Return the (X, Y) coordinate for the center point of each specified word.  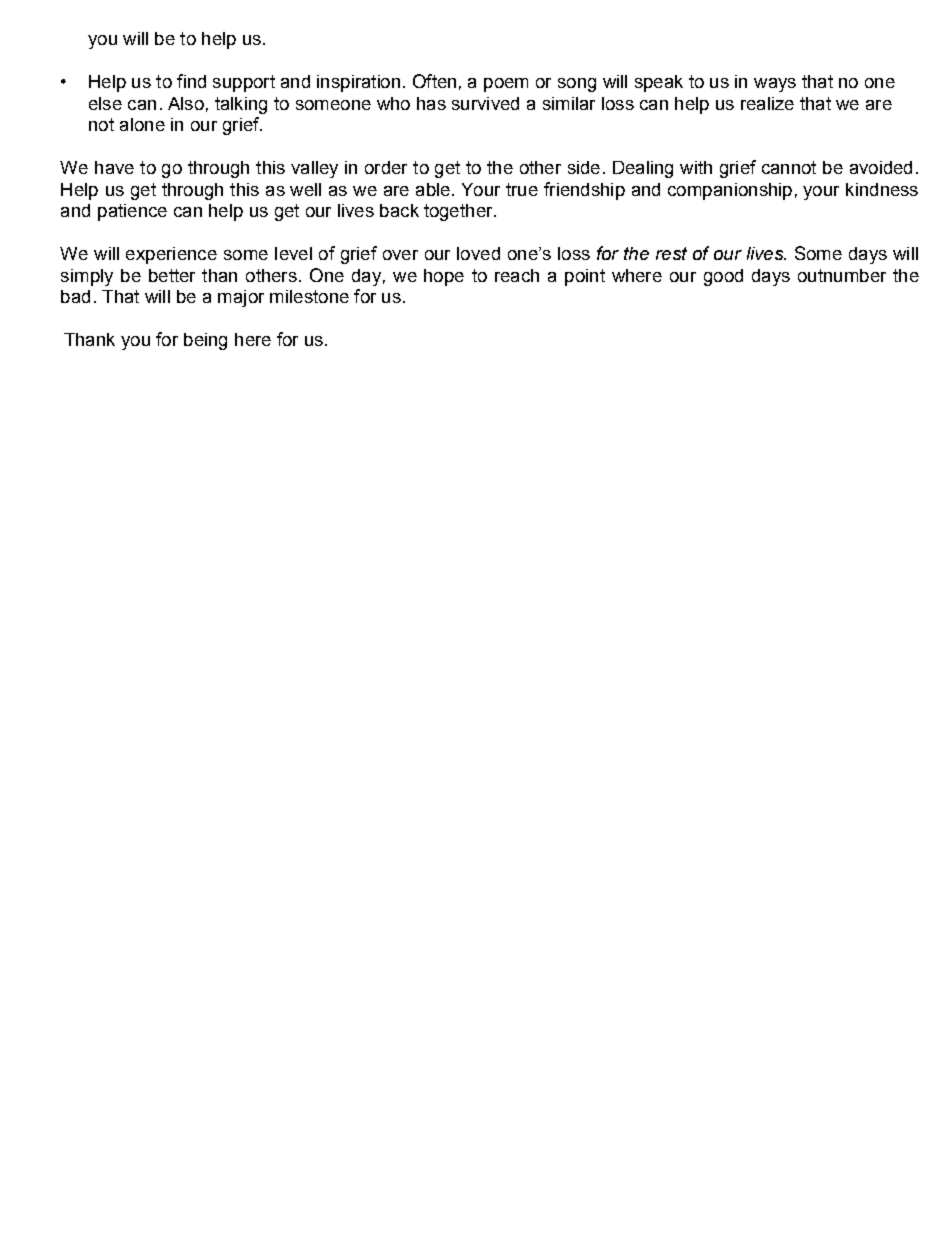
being (205, 341)
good (723, 277)
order (386, 167)
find (191, 81)
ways (775, 85)
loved (478, 253)
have (114, 167)
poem (506, 85)
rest (671, 253)
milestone (309, 296)
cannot (789, 167)
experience (171, 255)
